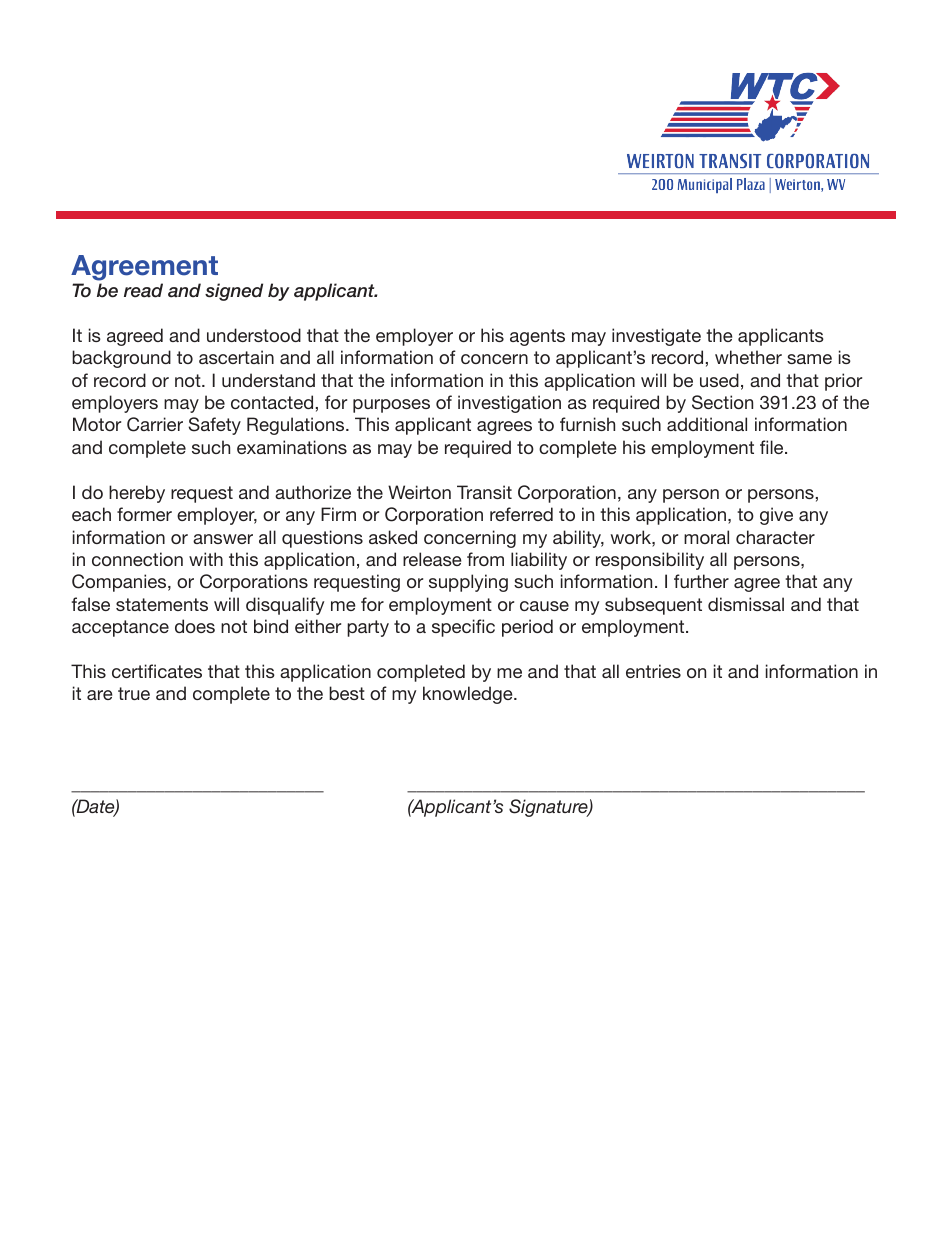  What do you see at coordinates (157, 671) in the screenshot?
I see `certificates` at bounding box center [157, 671].
